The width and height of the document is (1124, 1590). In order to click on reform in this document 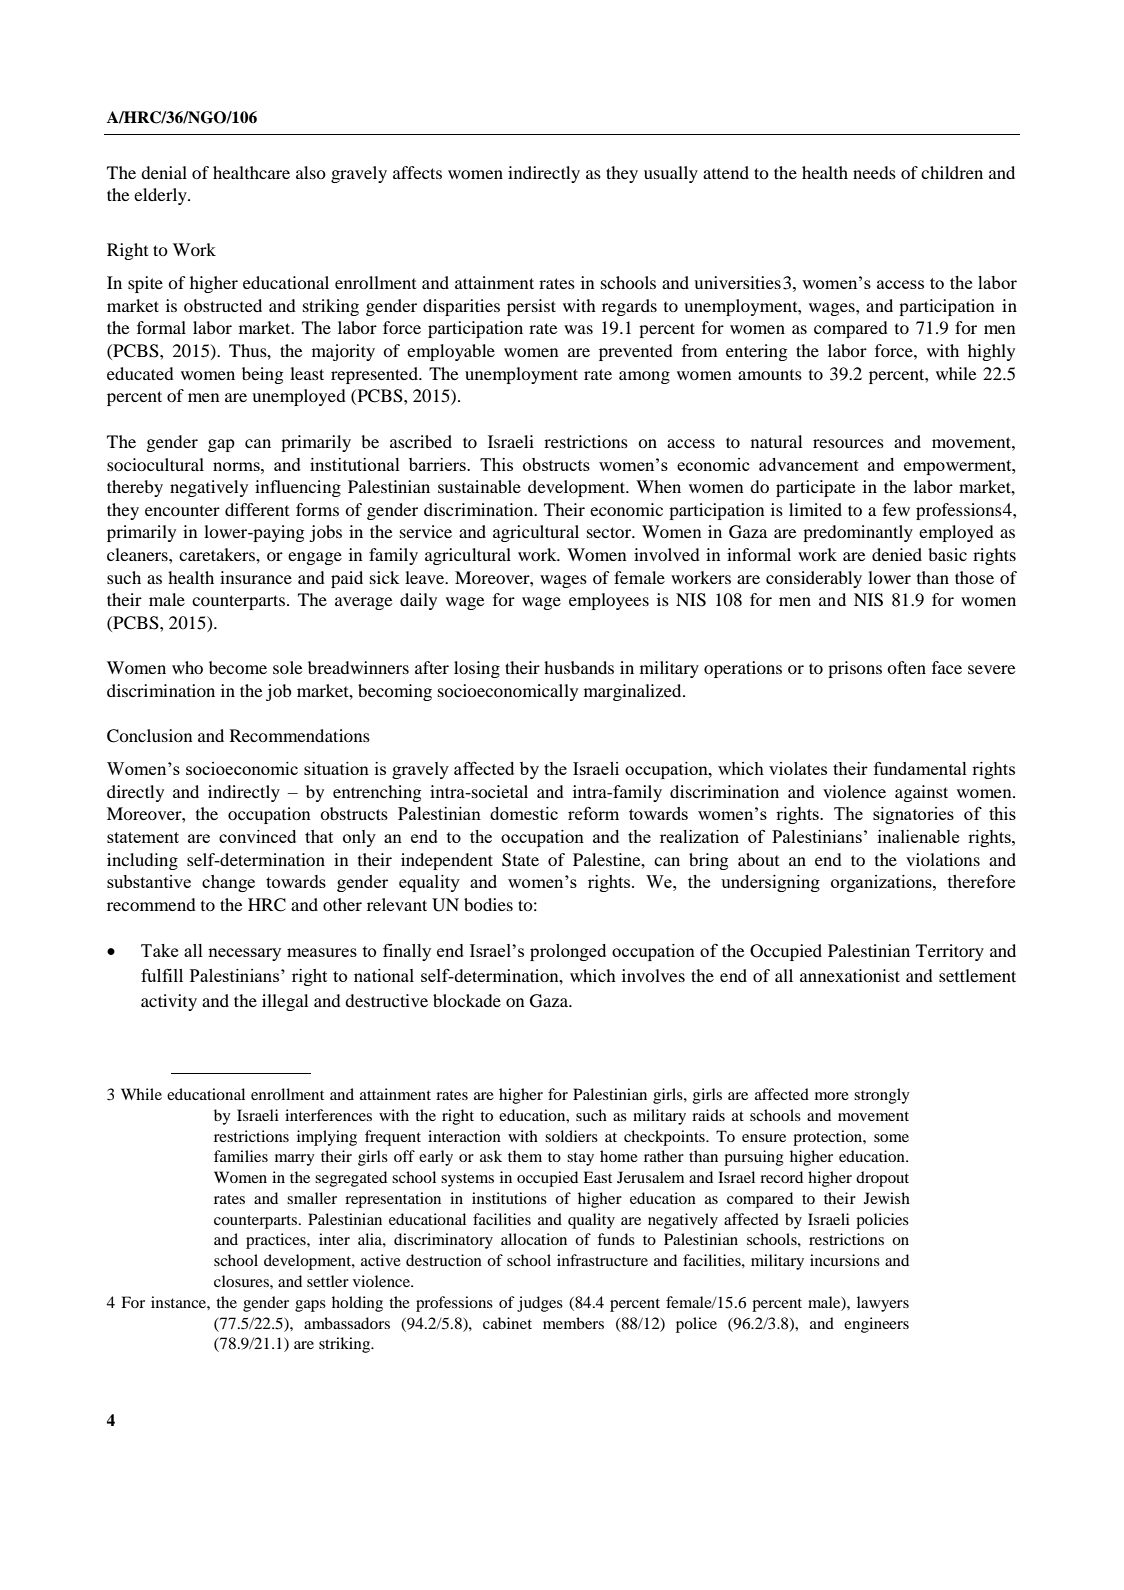, I will do `click(593, 813)`.
